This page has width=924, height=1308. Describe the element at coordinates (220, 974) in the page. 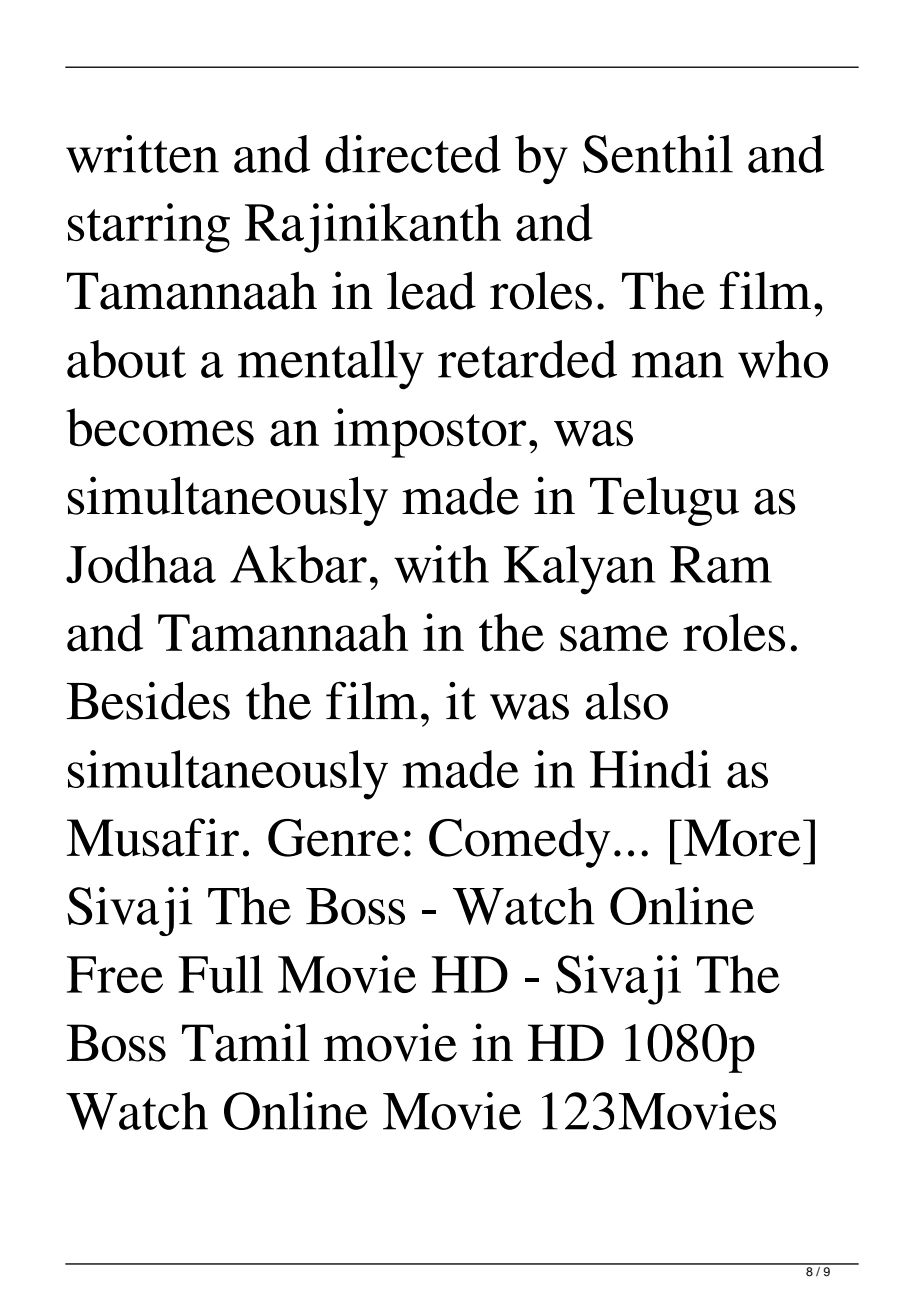

I see `Full` at that location.
